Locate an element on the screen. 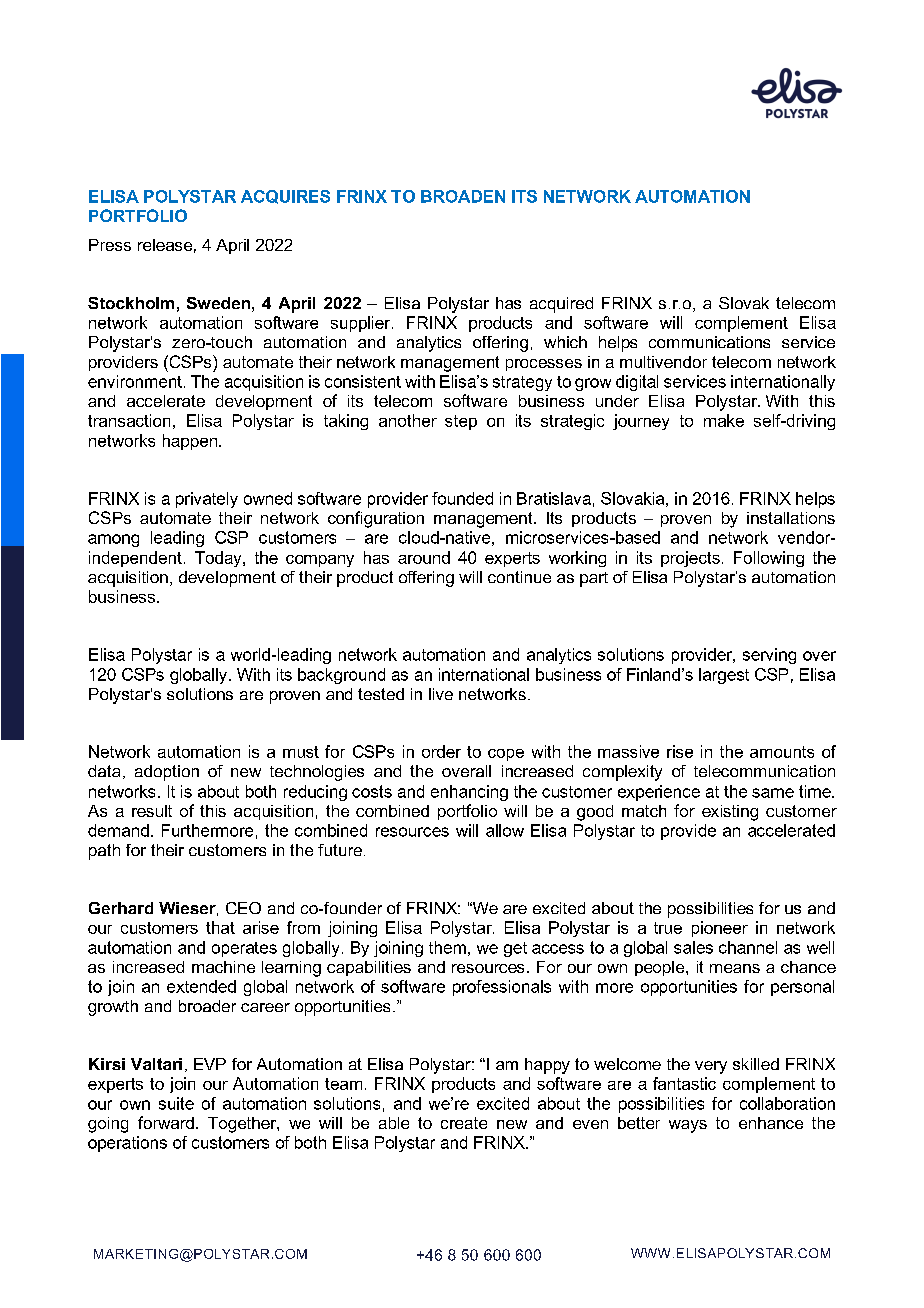 This screenshot has height=1308, width=924. communications is located at coordinates (709, 342).
